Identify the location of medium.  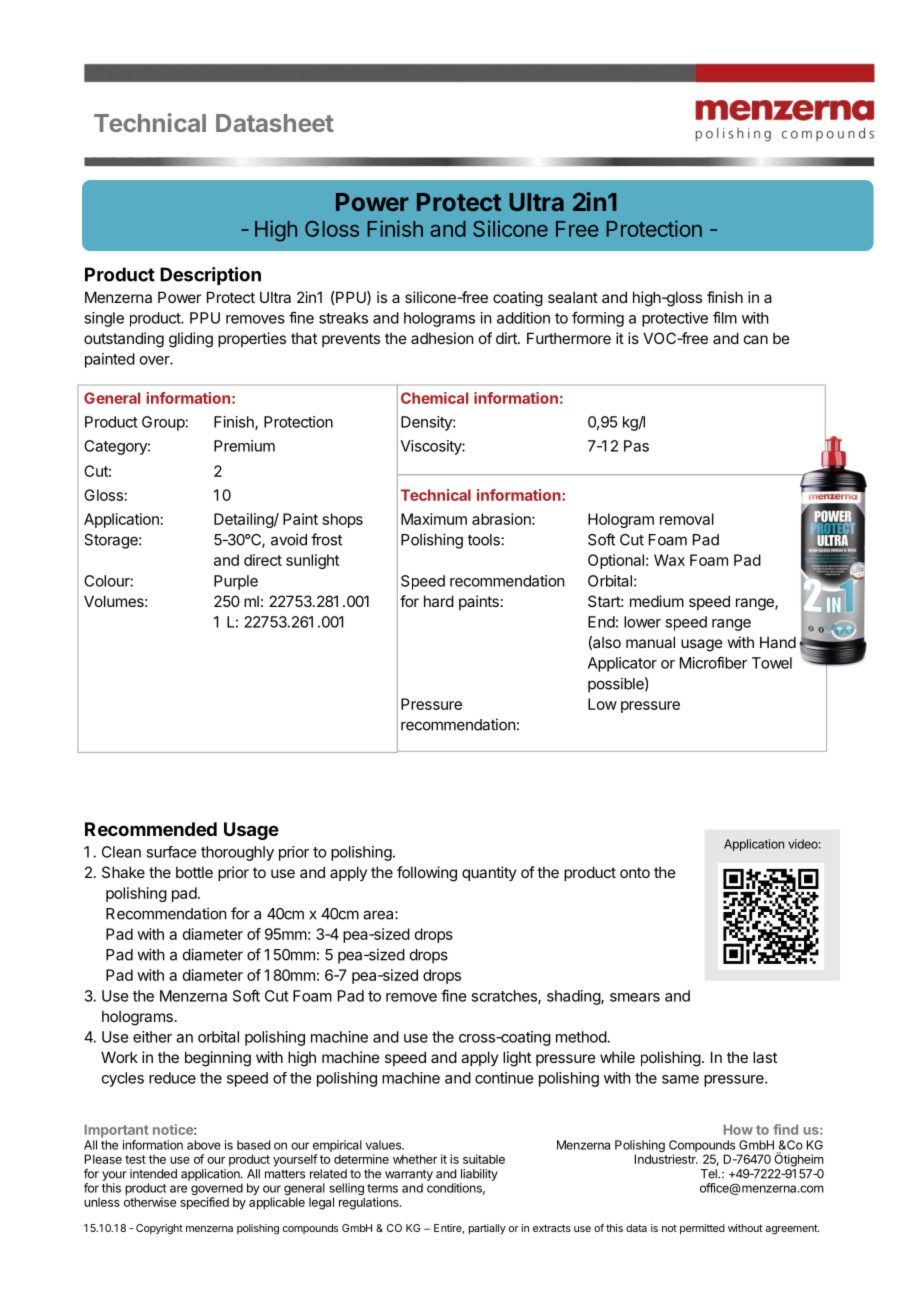
(657, 601).
